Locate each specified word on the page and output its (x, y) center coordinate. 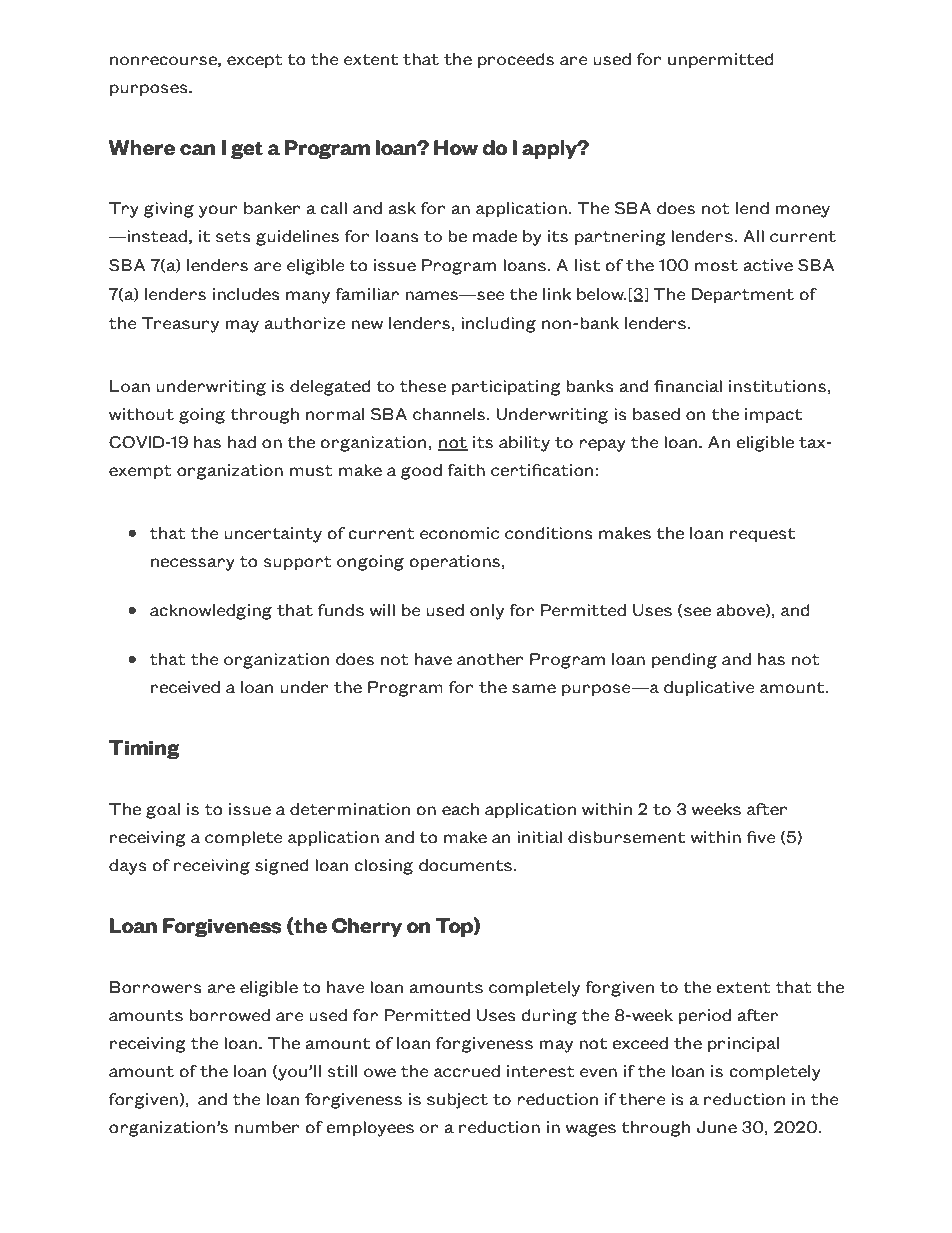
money (802, 211)
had (242, 442)
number (267, 1127)
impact (773, 416)
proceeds (516, 61)
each (460, 809)
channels (449, 414)
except (255, 61)
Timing (144, 749)
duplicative (709, 689)
